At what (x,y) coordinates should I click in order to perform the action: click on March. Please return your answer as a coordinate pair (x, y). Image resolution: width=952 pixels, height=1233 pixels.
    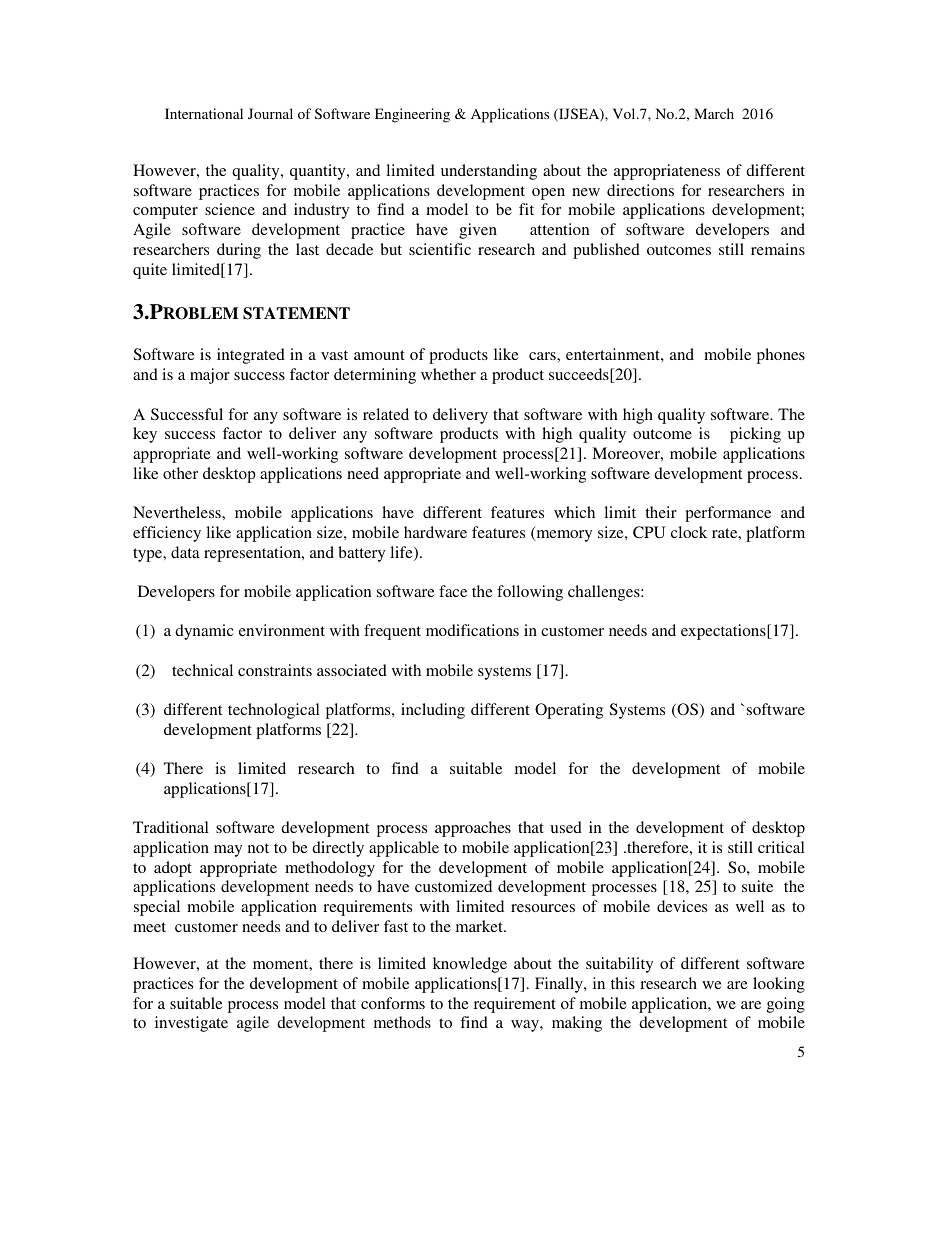
    Looking at the image, I should click on (714, 113).
